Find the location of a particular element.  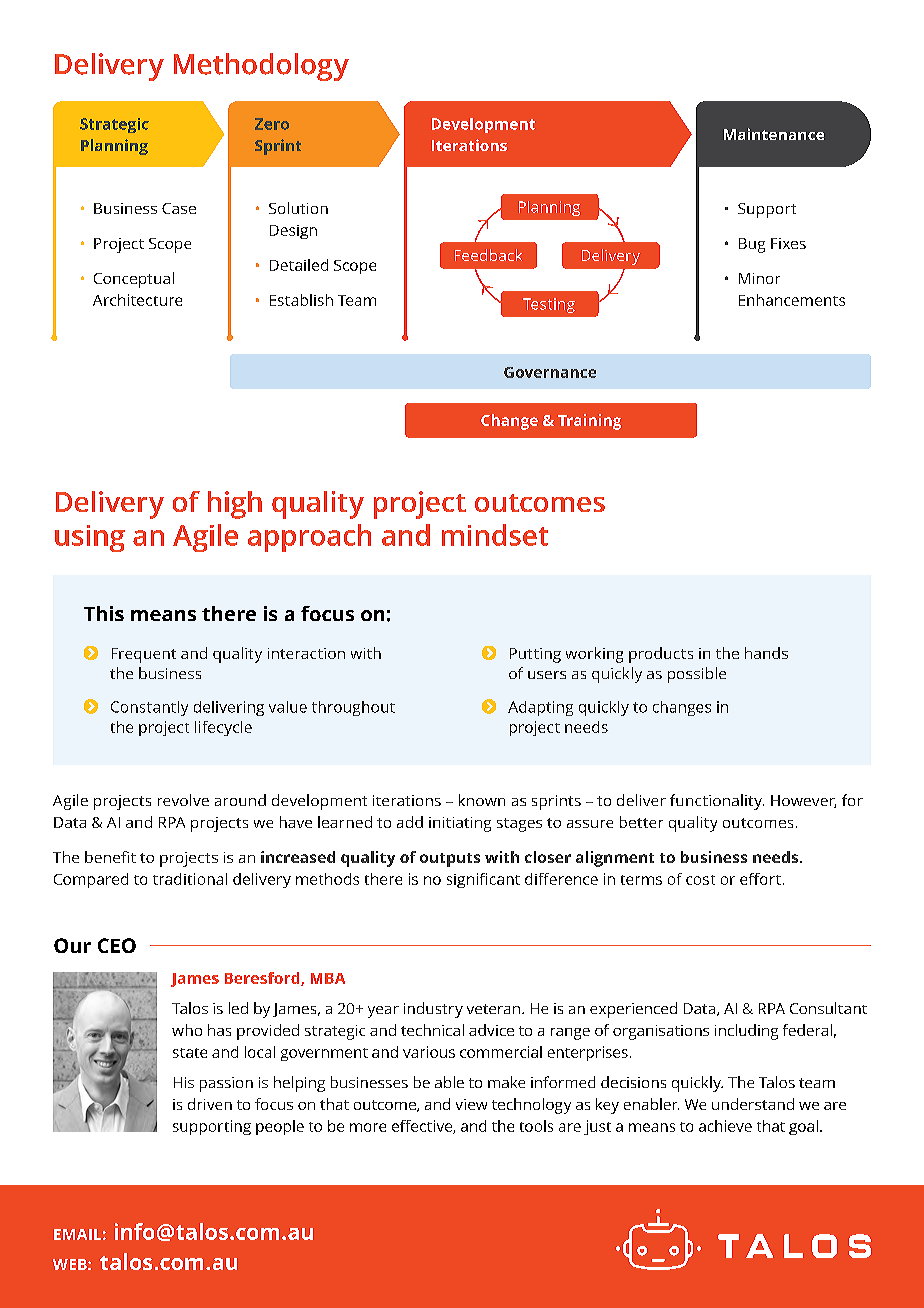

known is located at coordinates (482, 800).
